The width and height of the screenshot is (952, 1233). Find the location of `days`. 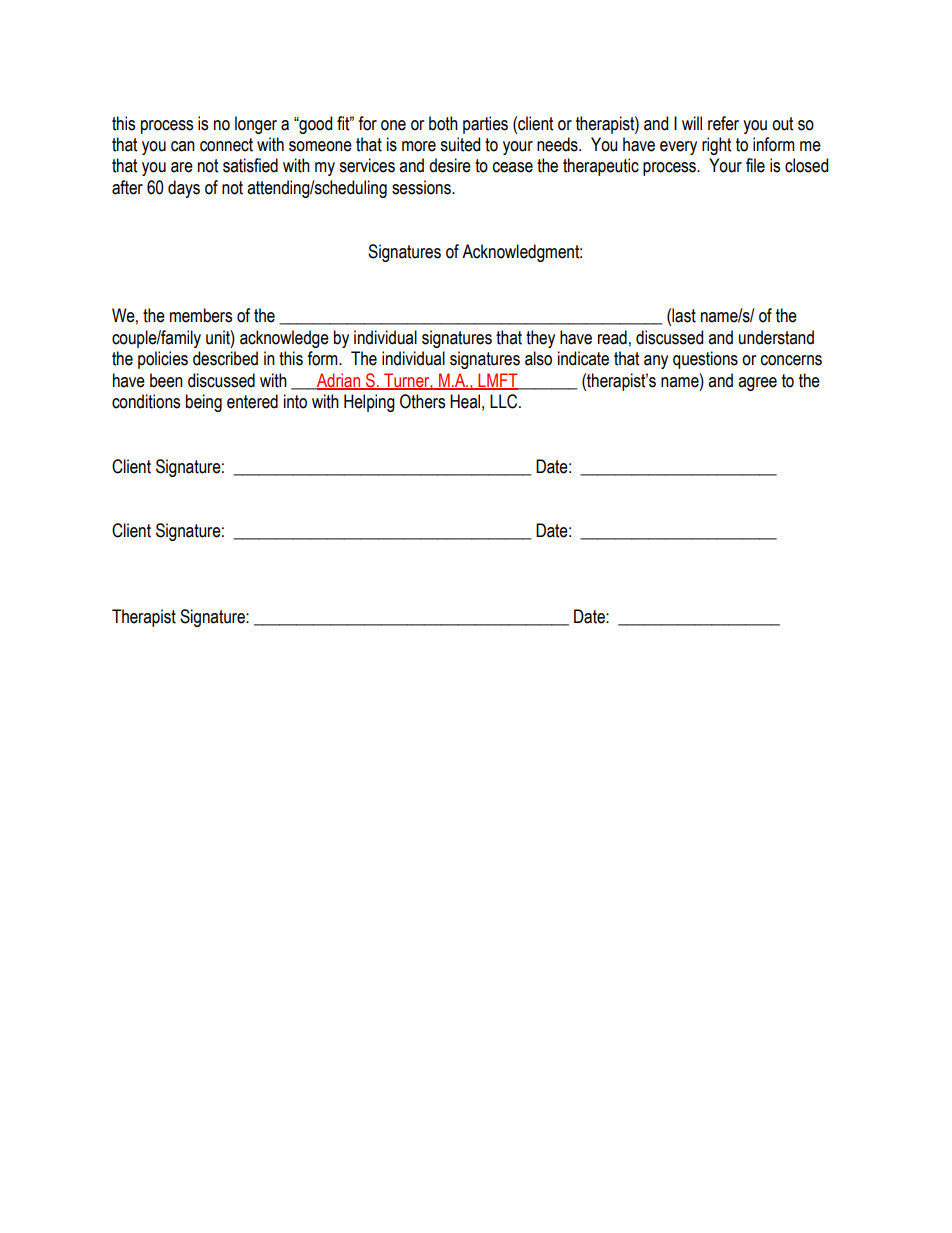

days is located at coordinates (184, 189).
